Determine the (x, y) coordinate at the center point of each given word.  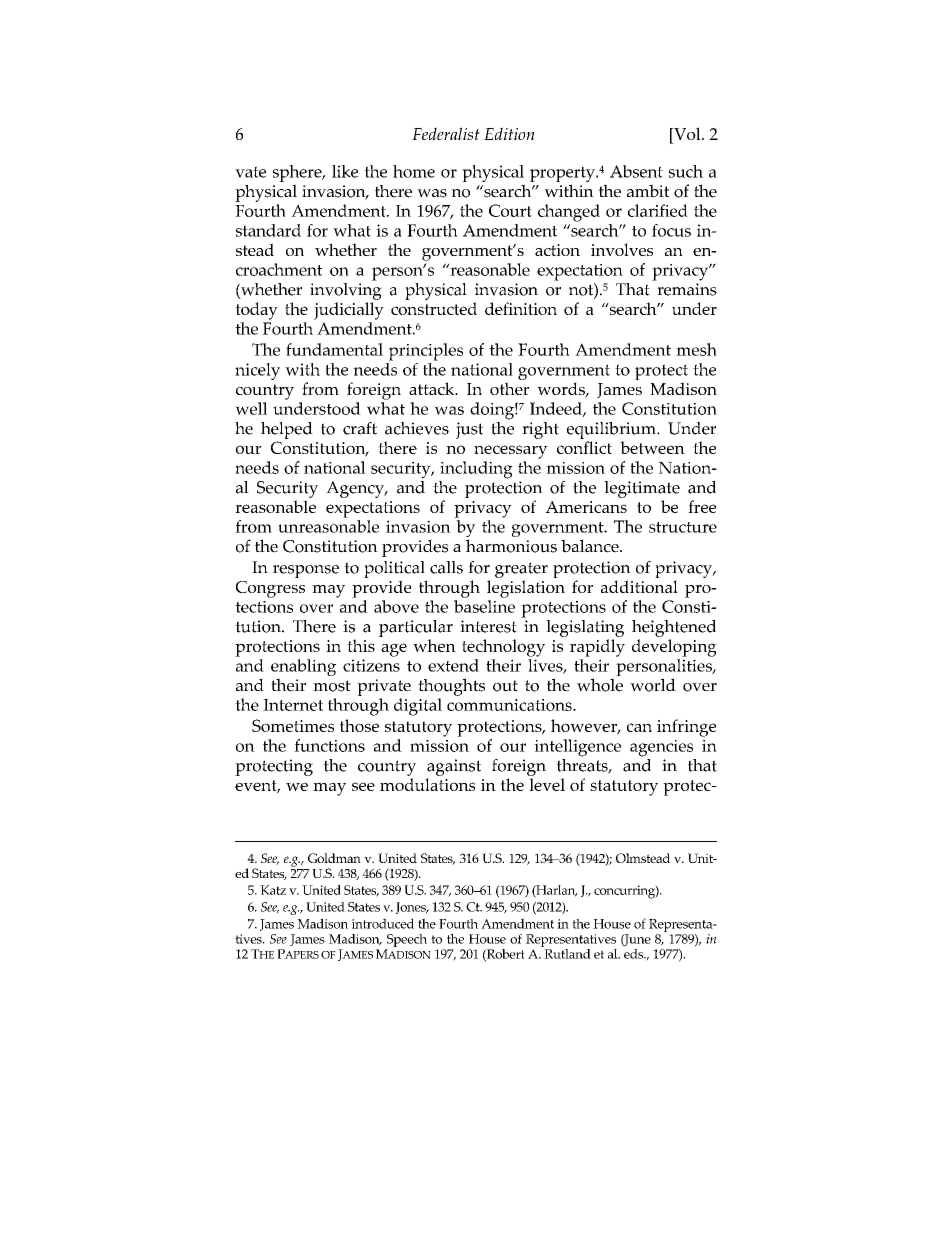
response (306, 571)
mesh (696, 349)
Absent (636, 171)
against (454, 767)
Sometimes (293, 725)
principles (426, 352)
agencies (661, 748)
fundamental (334, 349)
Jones (412, 908)
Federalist (446, 133)
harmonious (511, 546)
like (345, 171)
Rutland (566, 952)
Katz (273, 890)
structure (683, 527)
